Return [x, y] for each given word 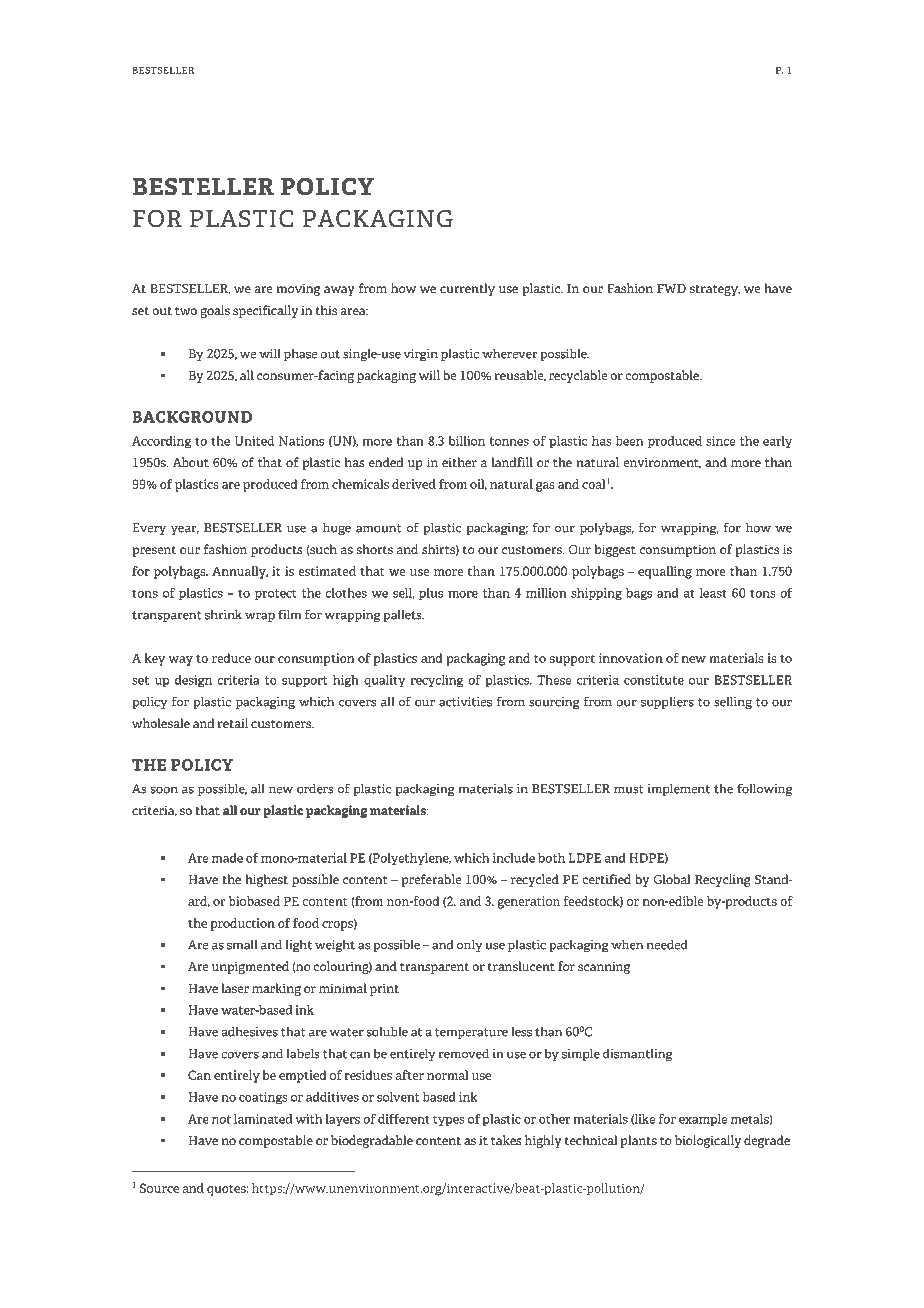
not [221, 1119]
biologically [708, 1141]
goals [215, 311]
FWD [671, 288]
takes [506, 1140]
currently [467, 289]
